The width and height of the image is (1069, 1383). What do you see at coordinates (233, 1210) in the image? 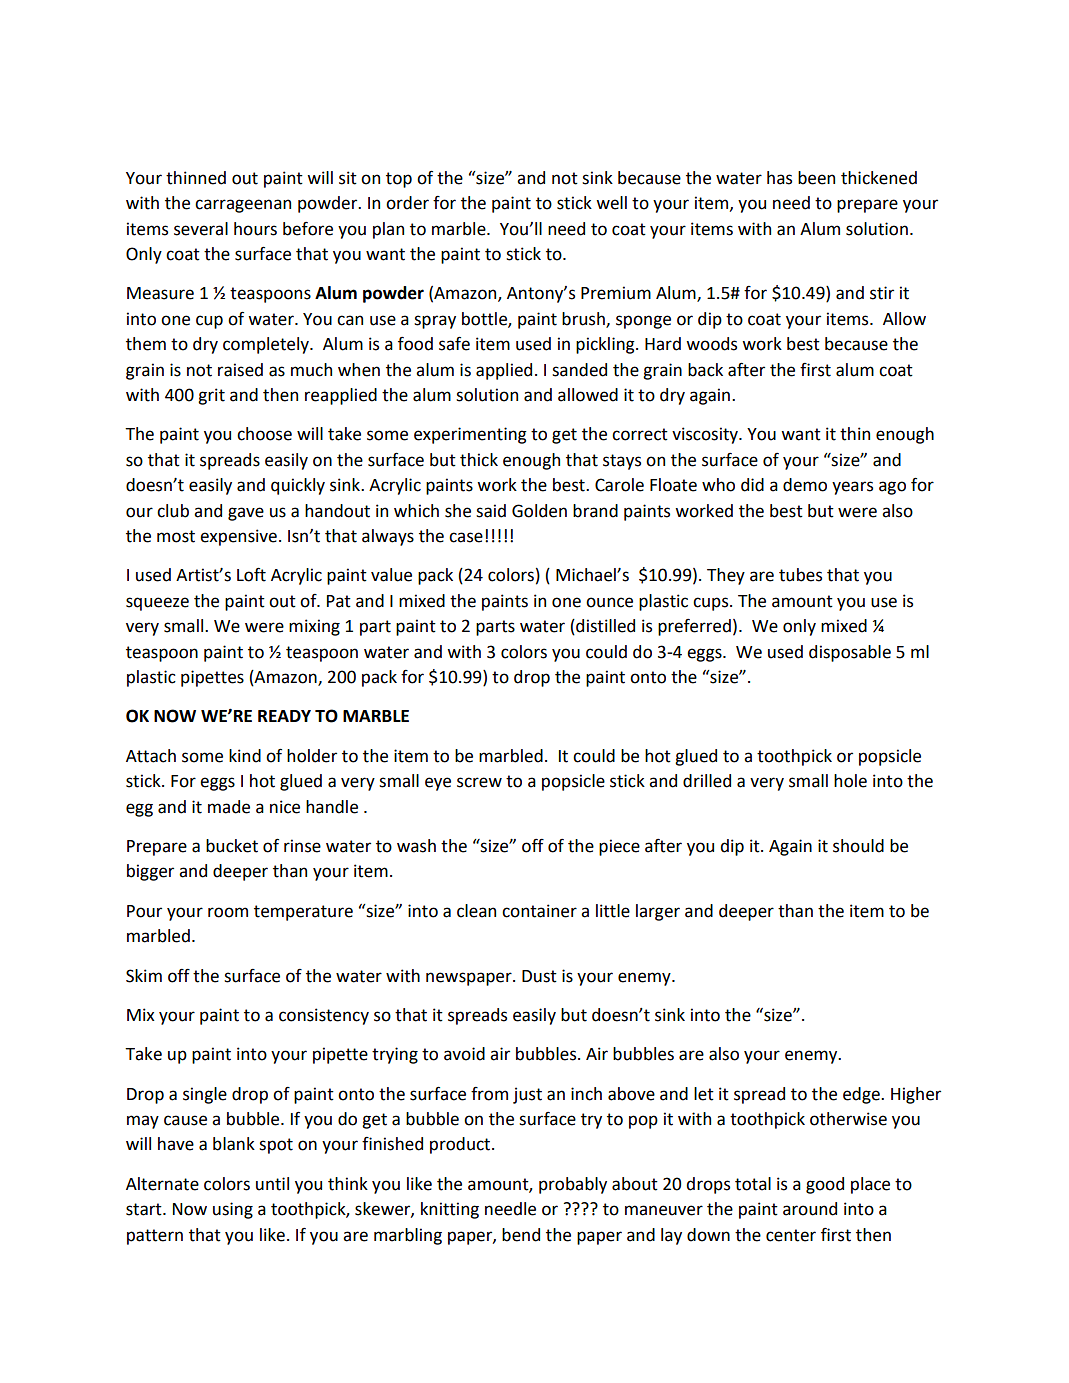
I see `using` at bounding box center [233, 1210].
